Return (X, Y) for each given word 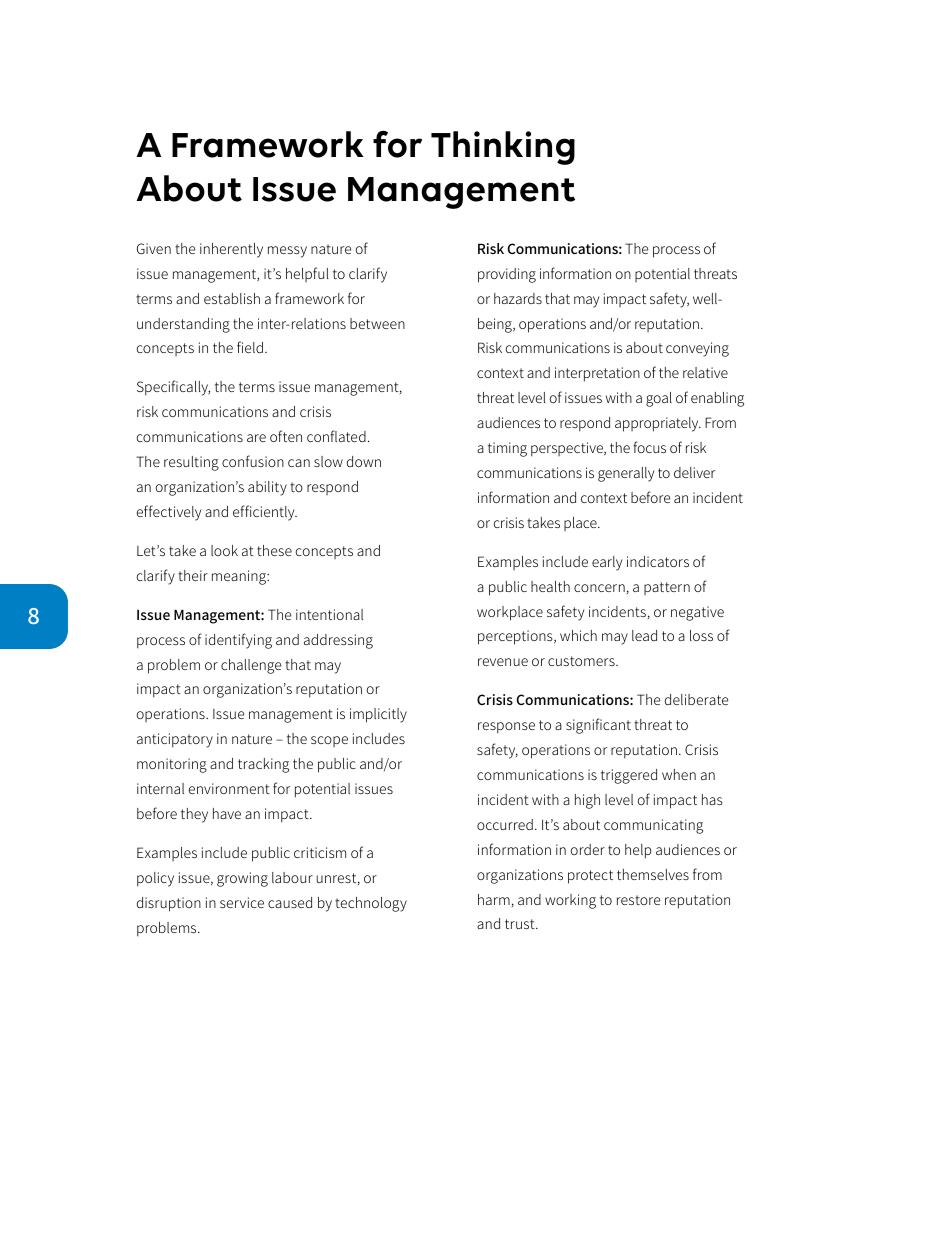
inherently (231, 250)
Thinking (503, 148)
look (224, 550)
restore (638, 900)
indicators (658, 561)
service (242, 902)
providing (507, 275)
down (364, 461)
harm (494, 899)
